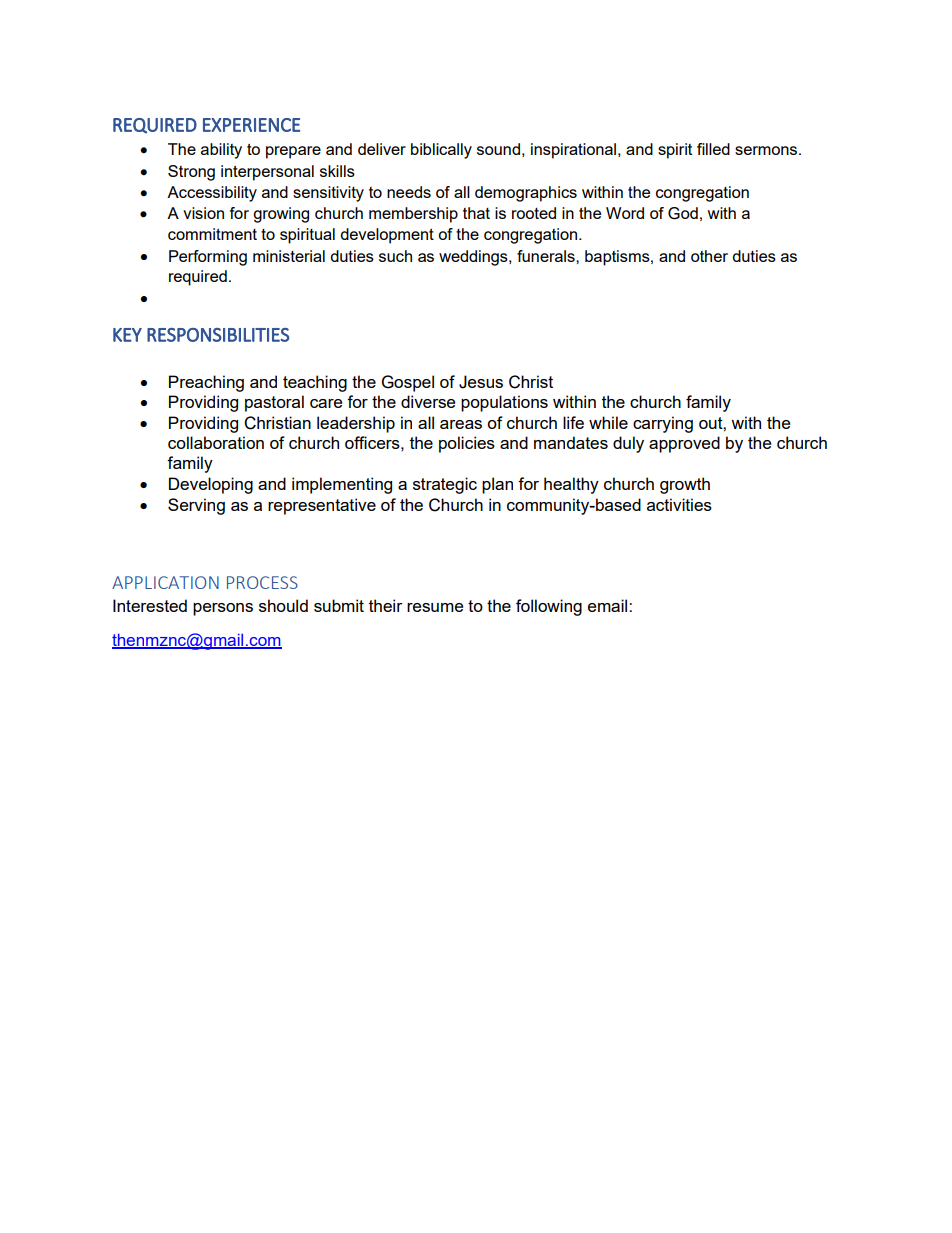 The width and height of the image is (952, 1233). Describe the element at coordinates (435, 607) in the image. I see `resume` at that location.
